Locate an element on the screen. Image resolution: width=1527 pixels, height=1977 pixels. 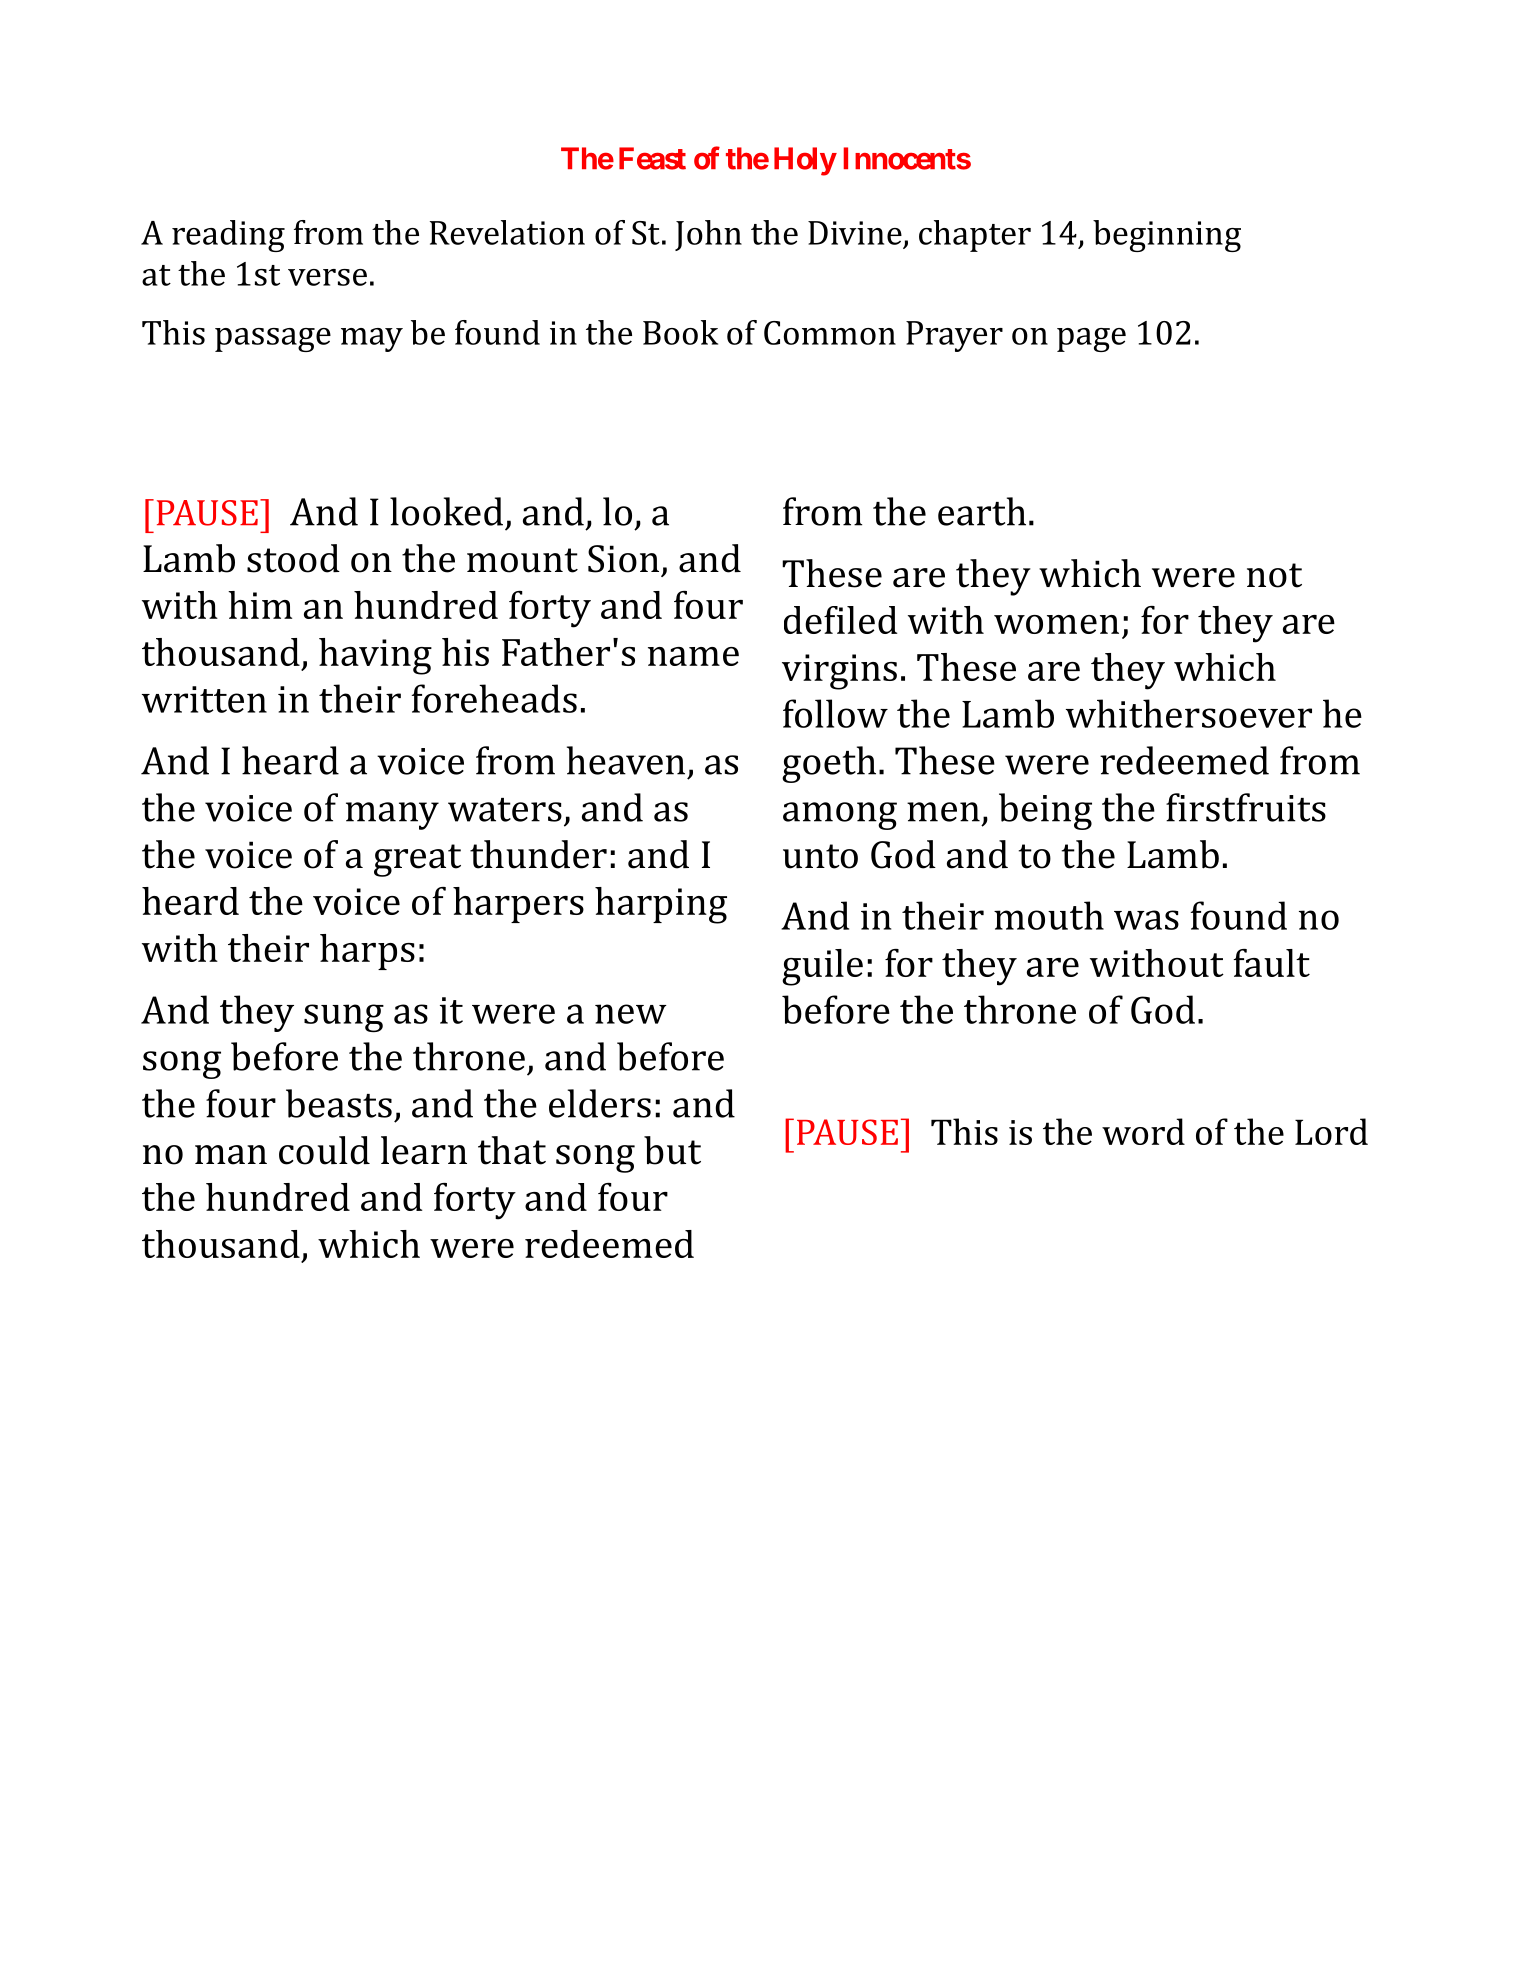
women is located at coordinates (1056, 624).
